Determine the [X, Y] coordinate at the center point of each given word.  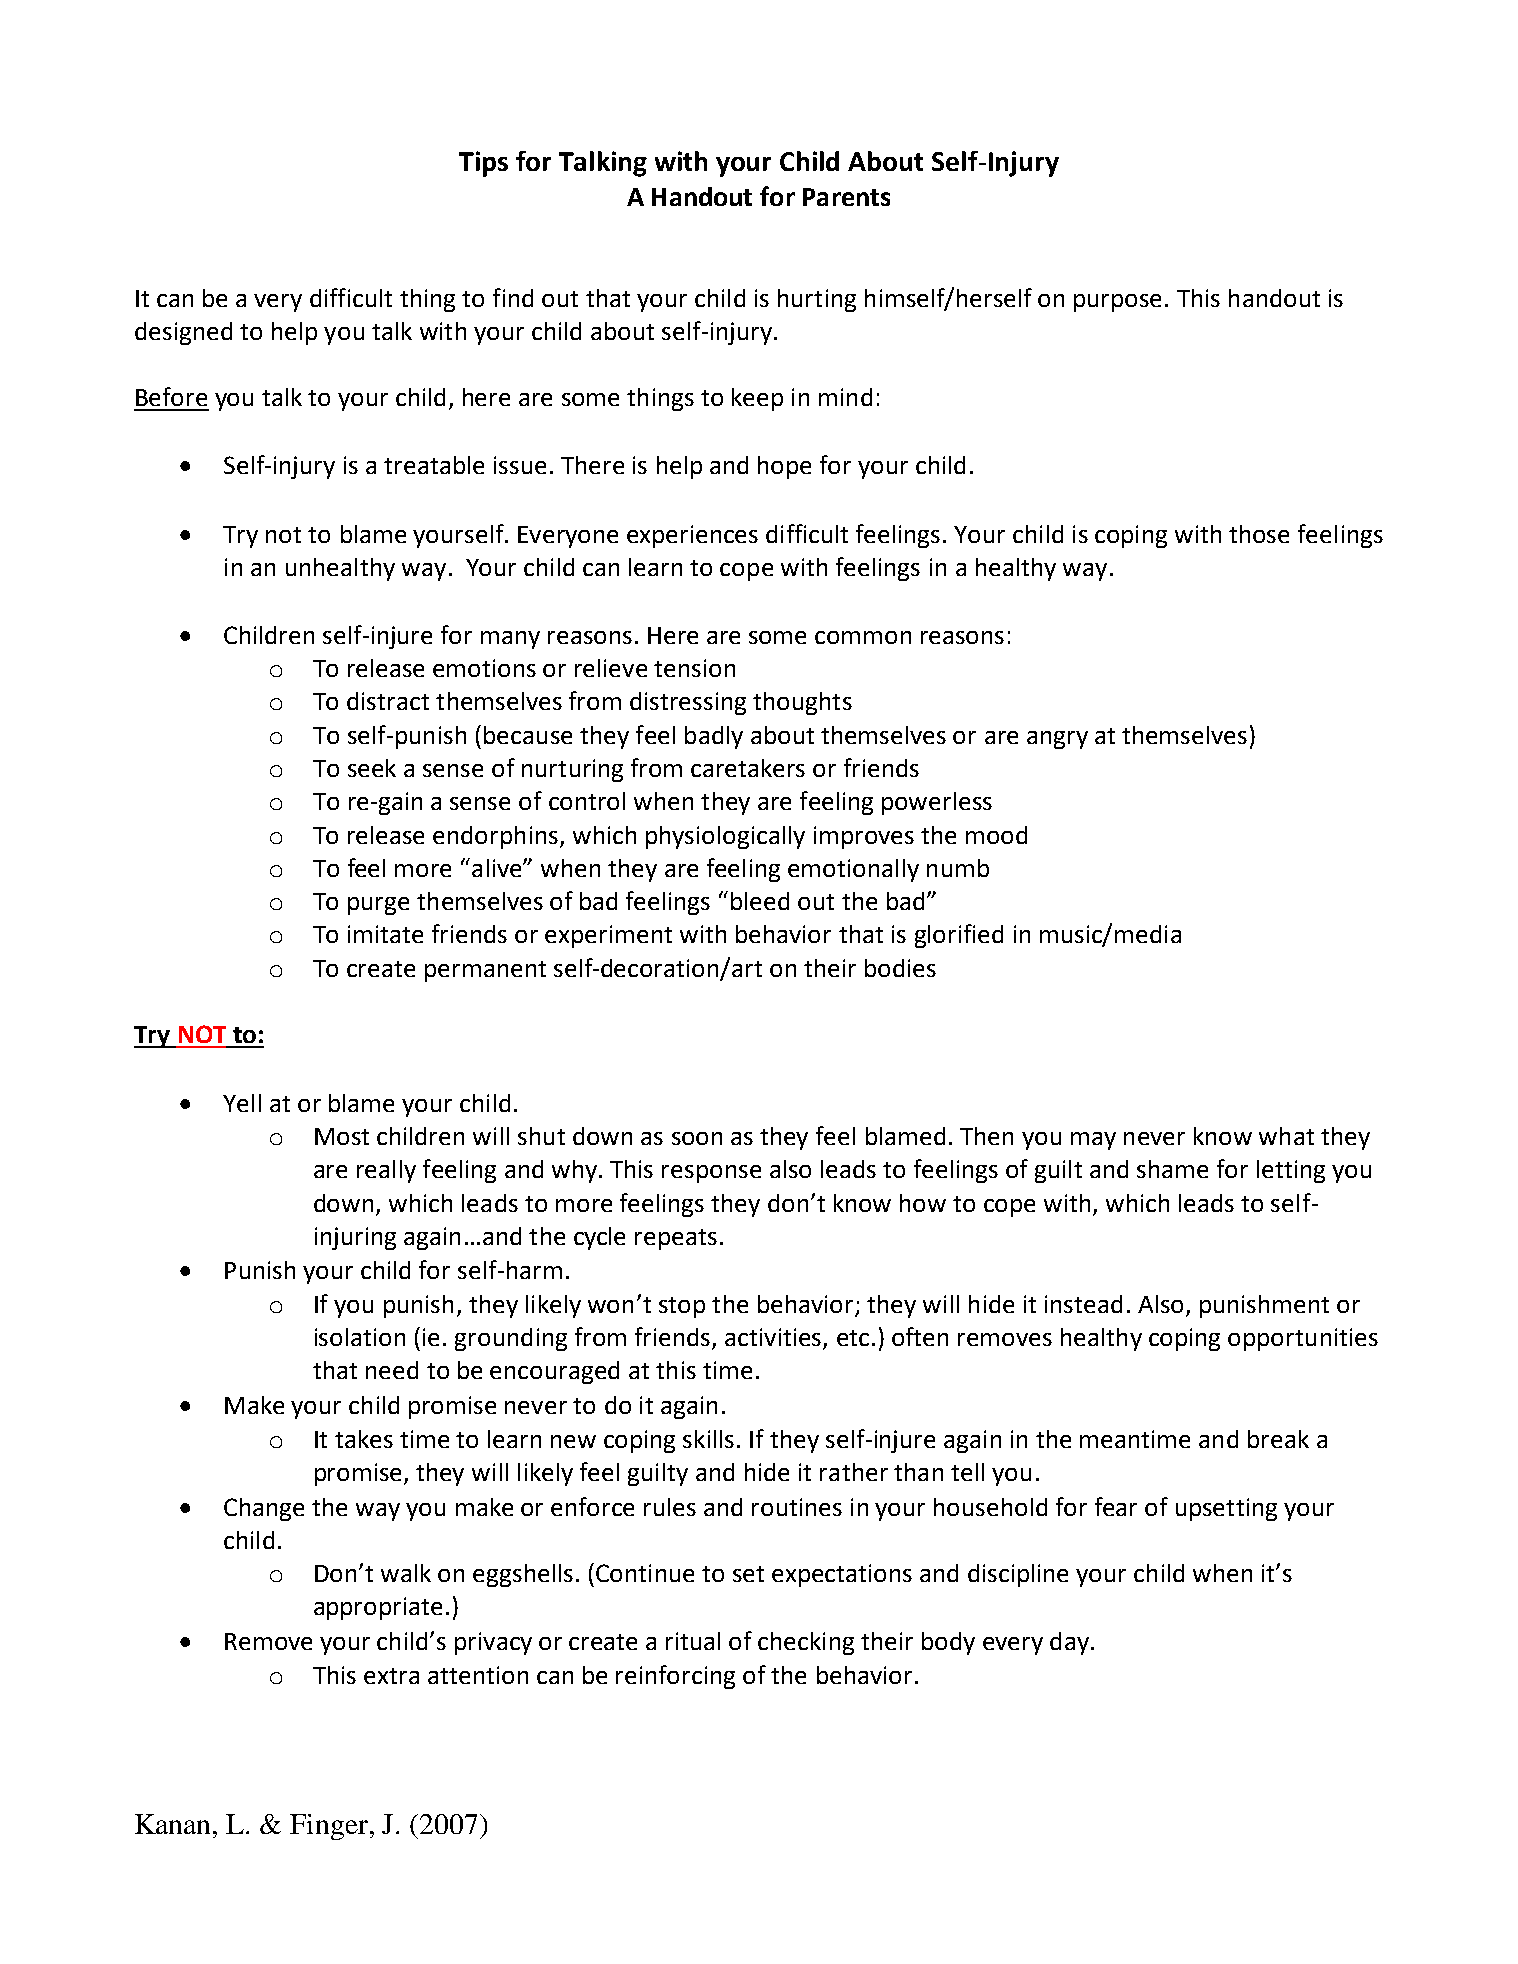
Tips [483, 164]
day [1069, 1643]
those [1259, 534]
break [1278, 1439]
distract [388, 701]
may [1093, 1141]
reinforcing [675, 1677]
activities [774, 1338]
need [392, 1370]
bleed [760, 901]
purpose [1117, 303]
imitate [385, 934]
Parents [846, 197]
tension [694, 668]
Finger [329, 1827]
